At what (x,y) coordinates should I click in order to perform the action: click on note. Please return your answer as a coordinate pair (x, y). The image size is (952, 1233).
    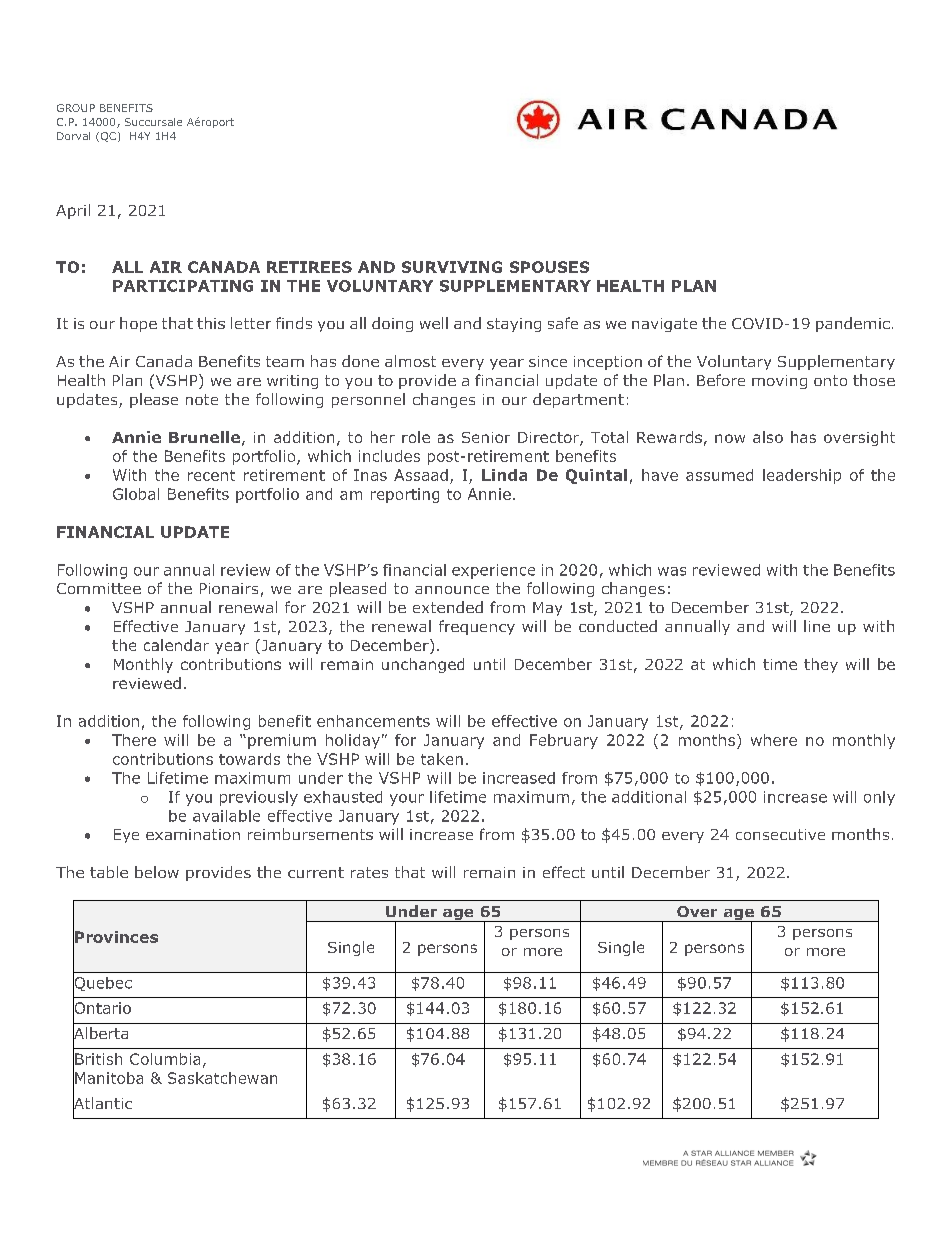
    Looking at the image, I should click on (202, 399).
